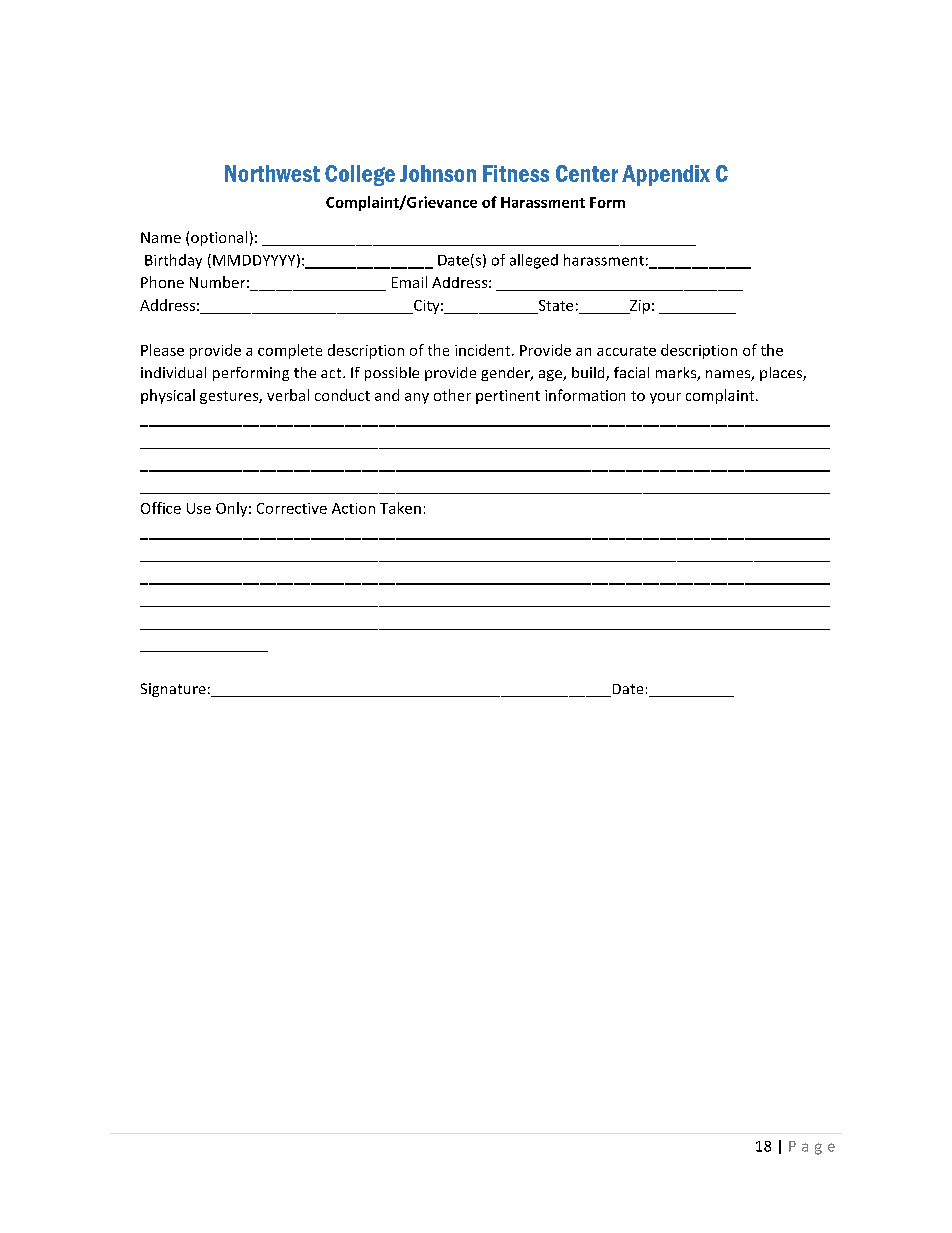 Image resolution: width=952 pixels, height=1233 pixels. What do you see at coordinates (173, 261) in the screenshot?
I see `Birthday` at bounding box center [173, 261].
